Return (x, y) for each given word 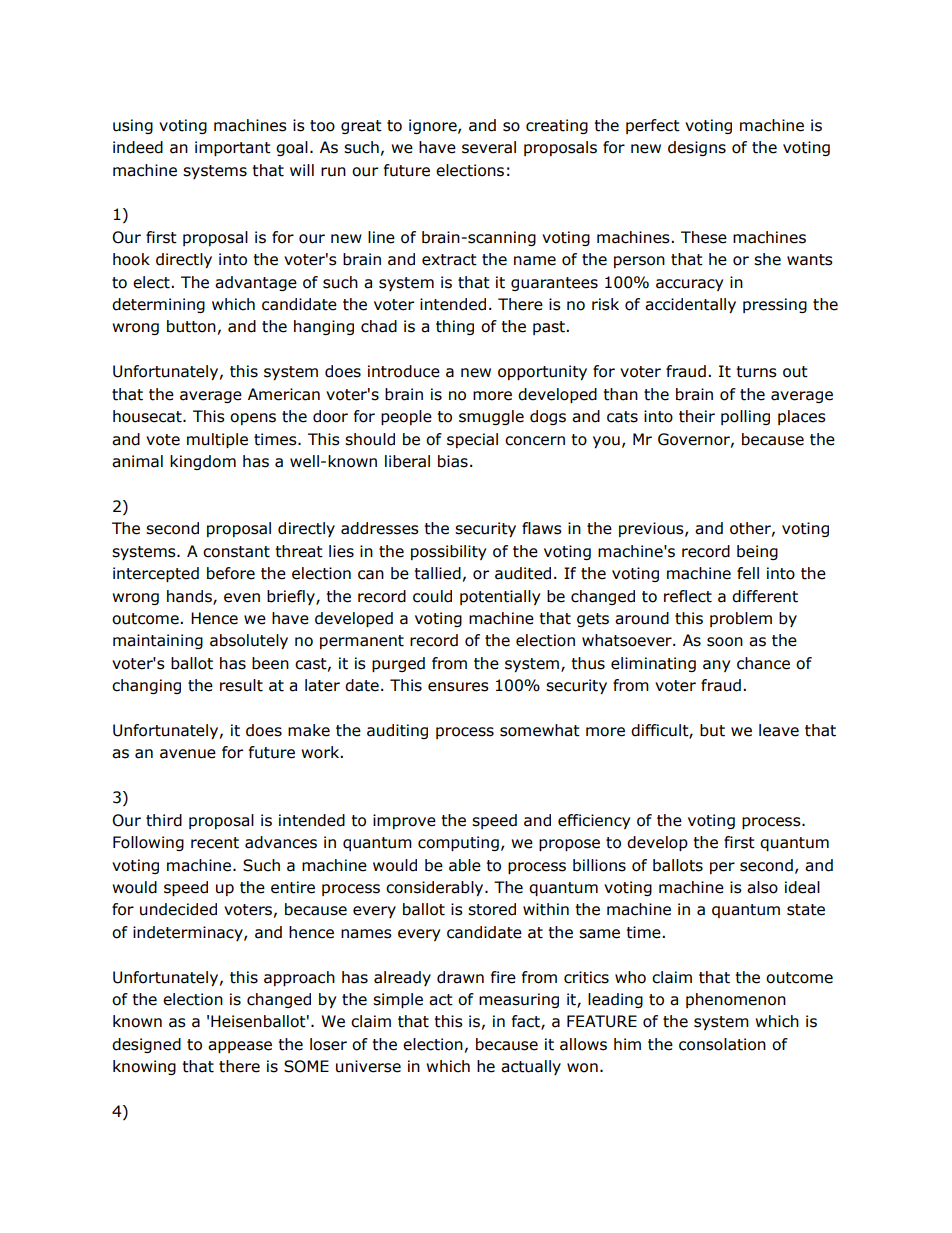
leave (779, 730)
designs (697, 148)
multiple (217, 440)
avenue (188, 754)
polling (745, 417)
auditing (397, 731)
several (489, 147)
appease (240, 1047)
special (472, 440)
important (233, 148)
